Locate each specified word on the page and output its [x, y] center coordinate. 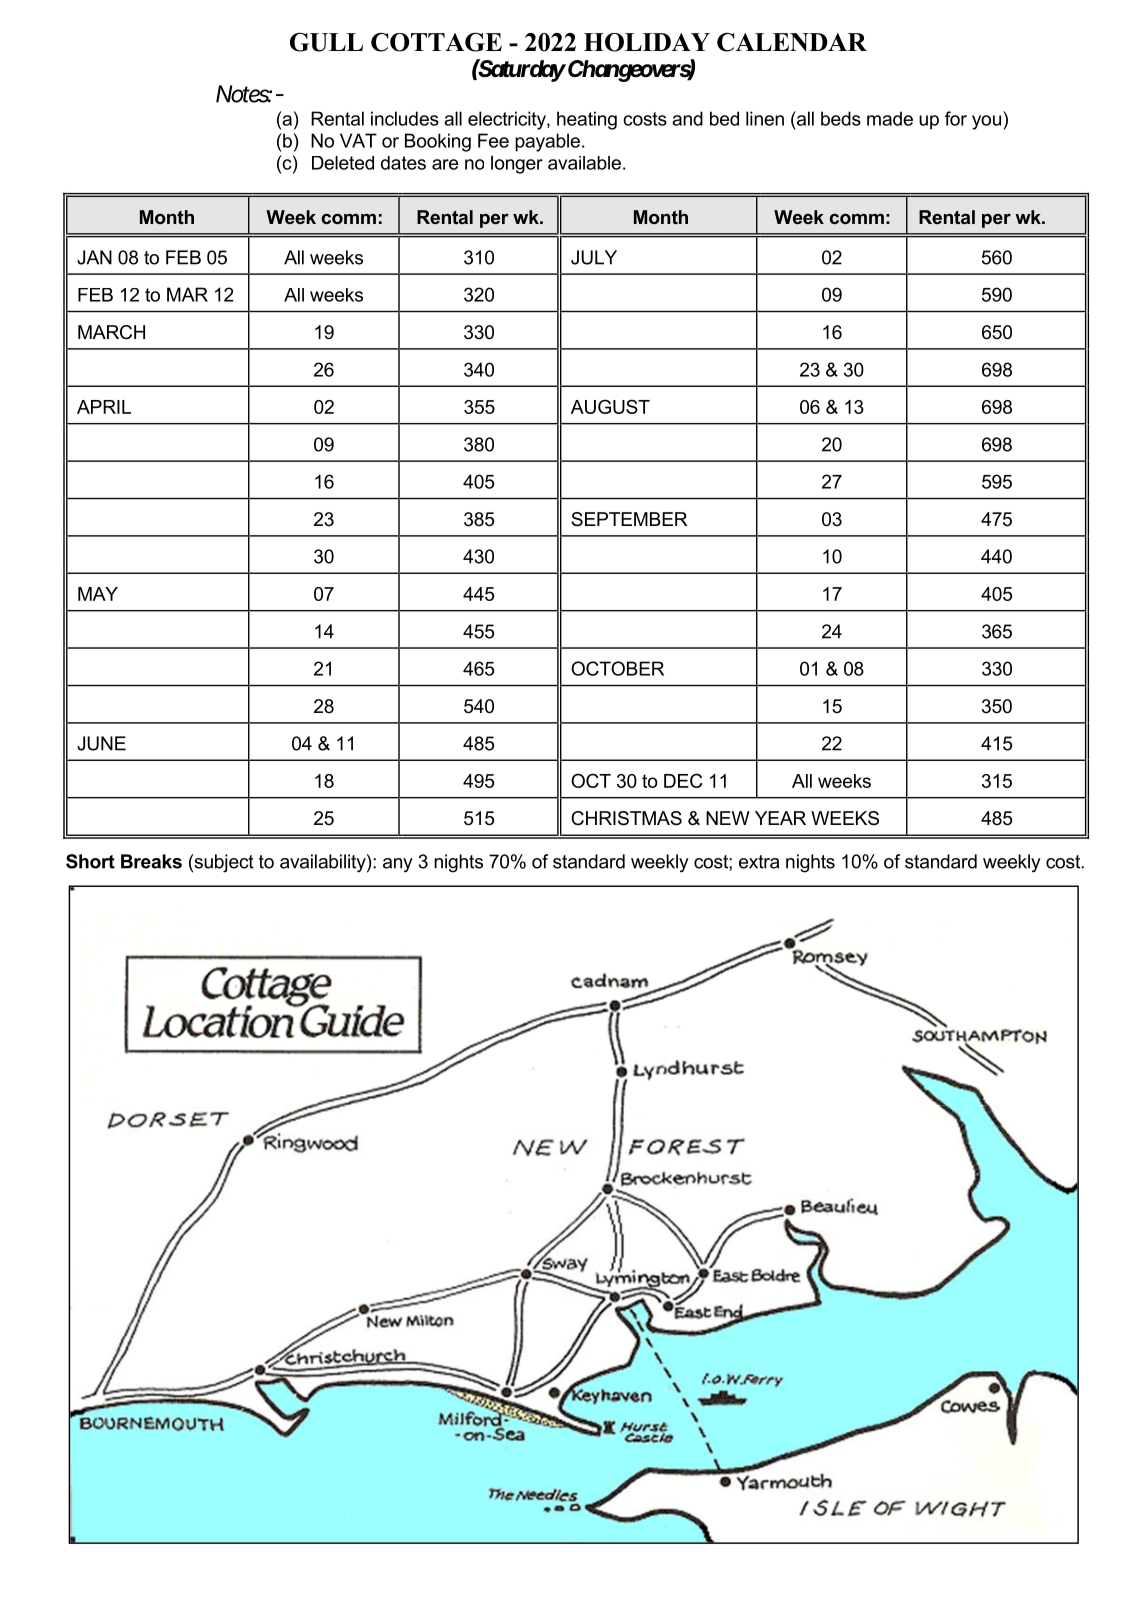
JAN [94, 257]
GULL [326, 42]
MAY [98, 594]
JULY [594, 257]
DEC [683, 780]
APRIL [104, 407]
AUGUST [610, 406]
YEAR [780, 818]
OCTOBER [617, 668]
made [890, 118]
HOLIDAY [647, 42]
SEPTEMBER [629, 519]
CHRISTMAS [626, 818]
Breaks [151, 861]
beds [841, 118]
